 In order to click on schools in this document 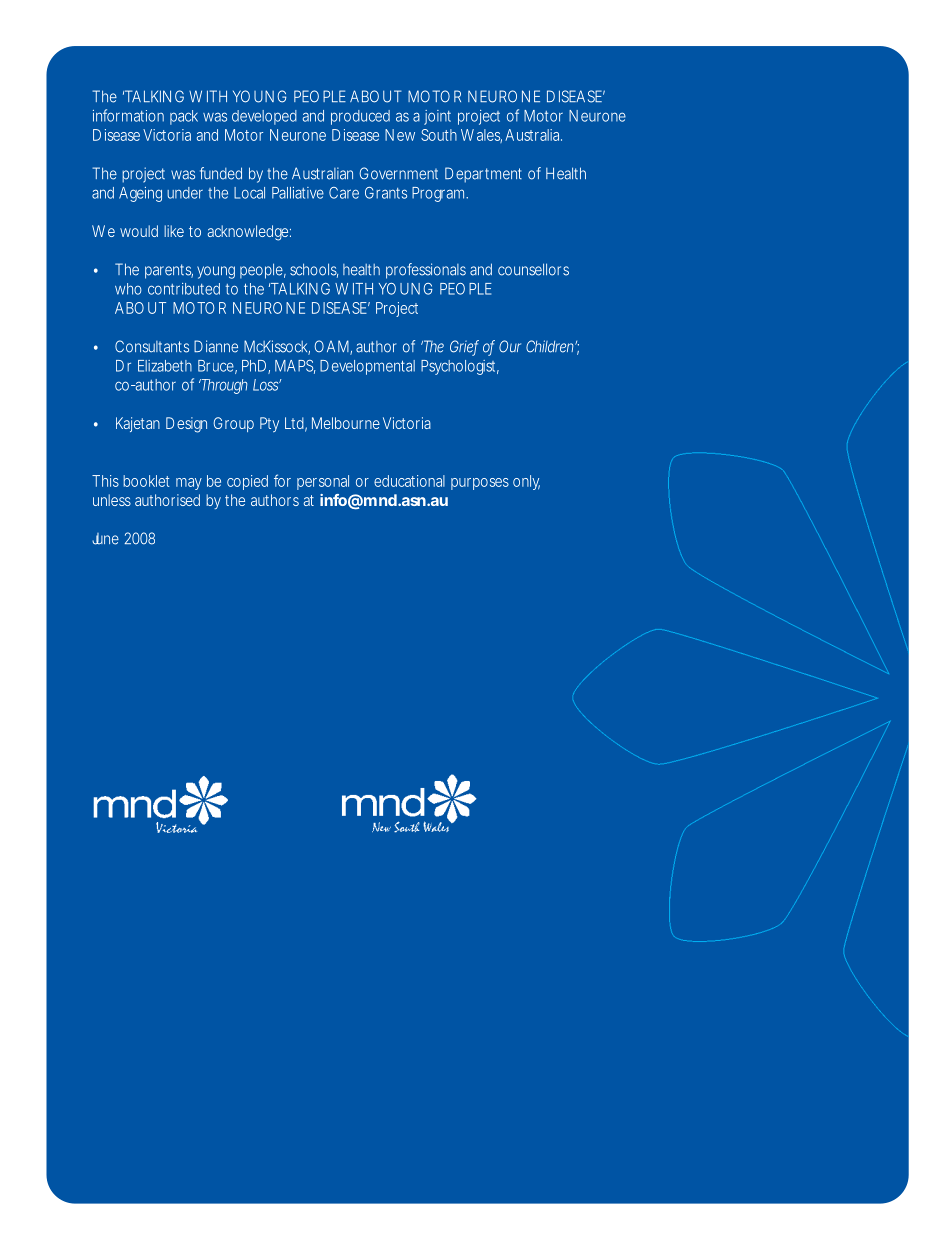, I will do `click(314, 270)`.
